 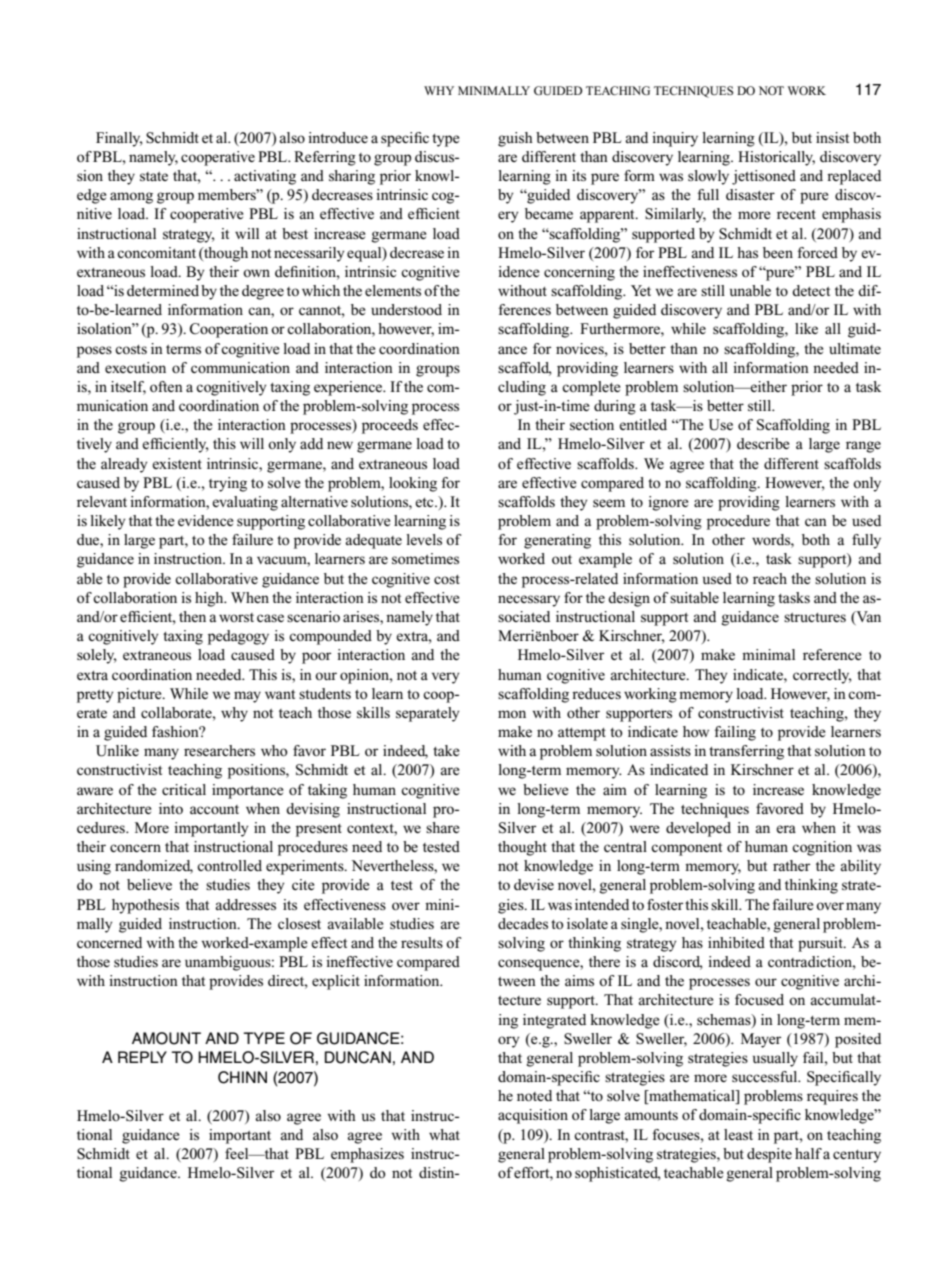 What do you see at coordinates (352, 177) in the page?
I see `sharing` at bounding box center [352, 177].
